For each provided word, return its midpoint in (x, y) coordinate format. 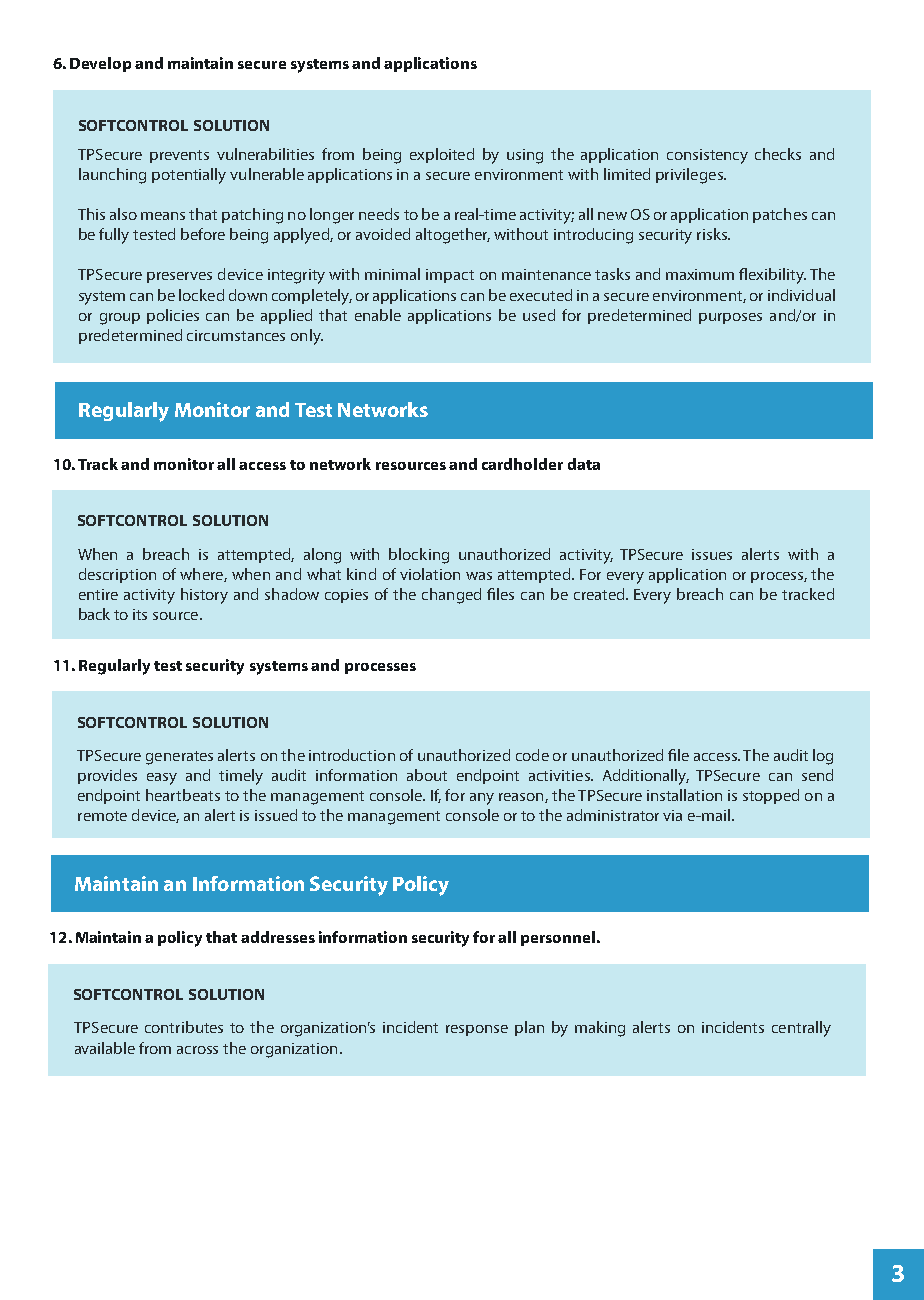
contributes (184, 1027)
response (477, 1030)
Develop (100, 64)
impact (450, 276)
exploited (442, 155)
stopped (771, 796)
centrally (801, 1029)
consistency (707, 156)
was (479, 576)
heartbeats (183, 795)
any (482, 799)
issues (712, 554)
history (204, 596)
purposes (730, 318)
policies (173, 316)
